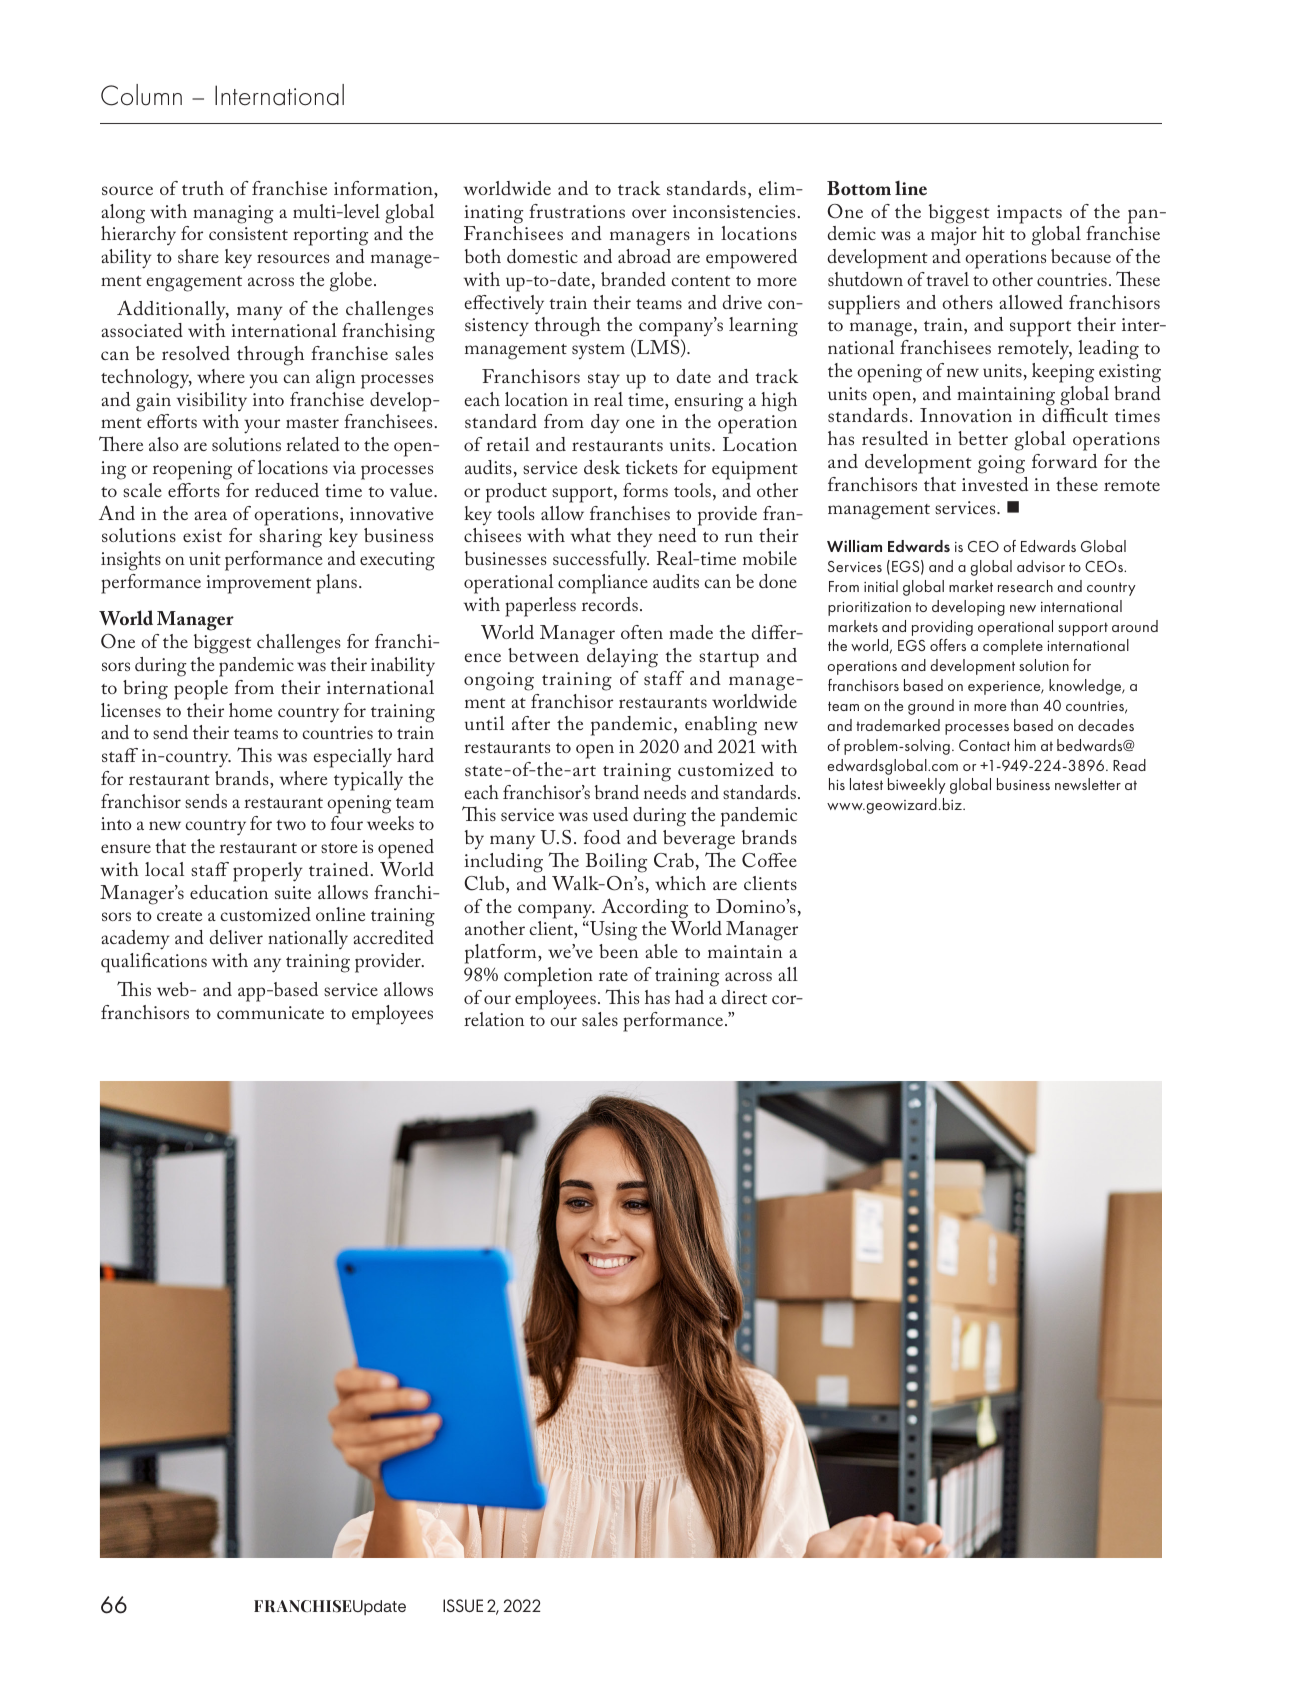 The width and height of the screenshot is (1299, 1681). I want to click on impacts, so click(1029, 214).
